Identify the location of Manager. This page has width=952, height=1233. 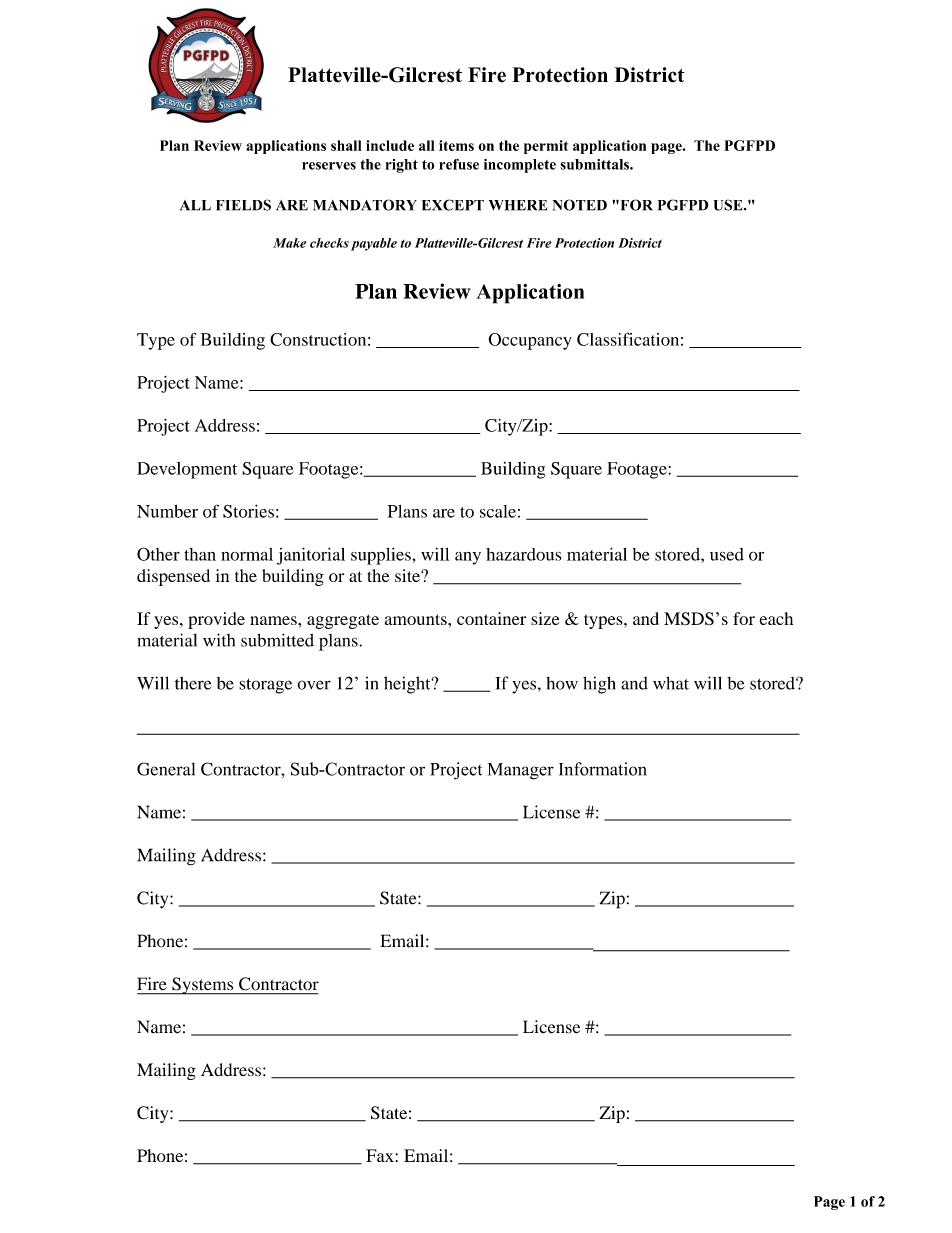
(521, 771).
